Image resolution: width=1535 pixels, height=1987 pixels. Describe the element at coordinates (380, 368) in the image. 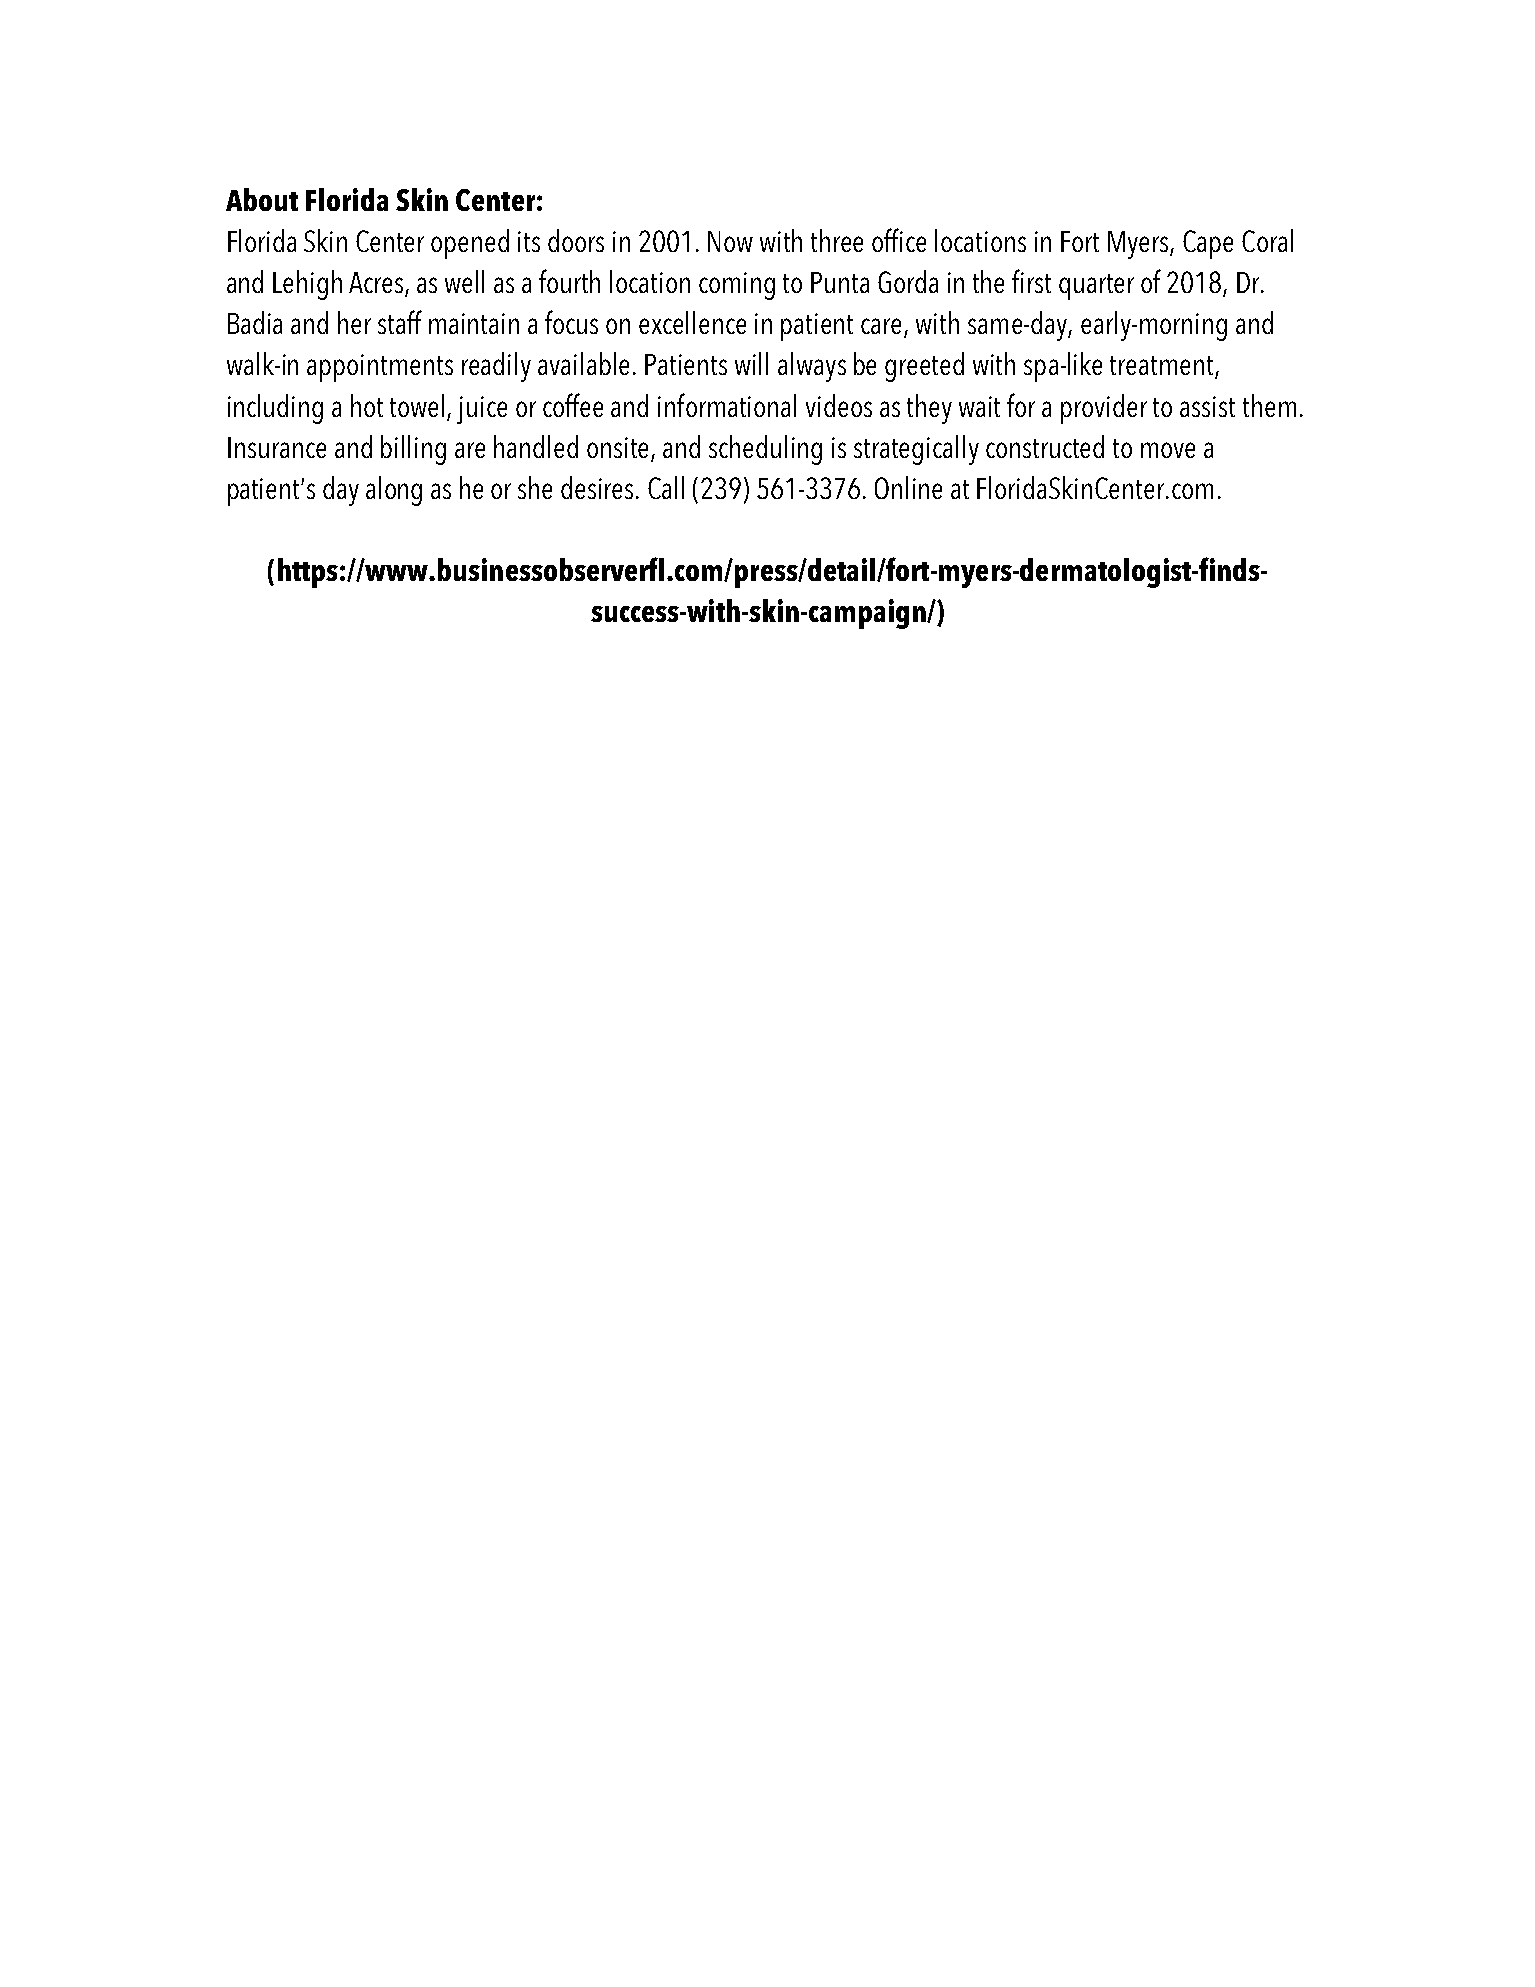

I see `appointments` at that location.
